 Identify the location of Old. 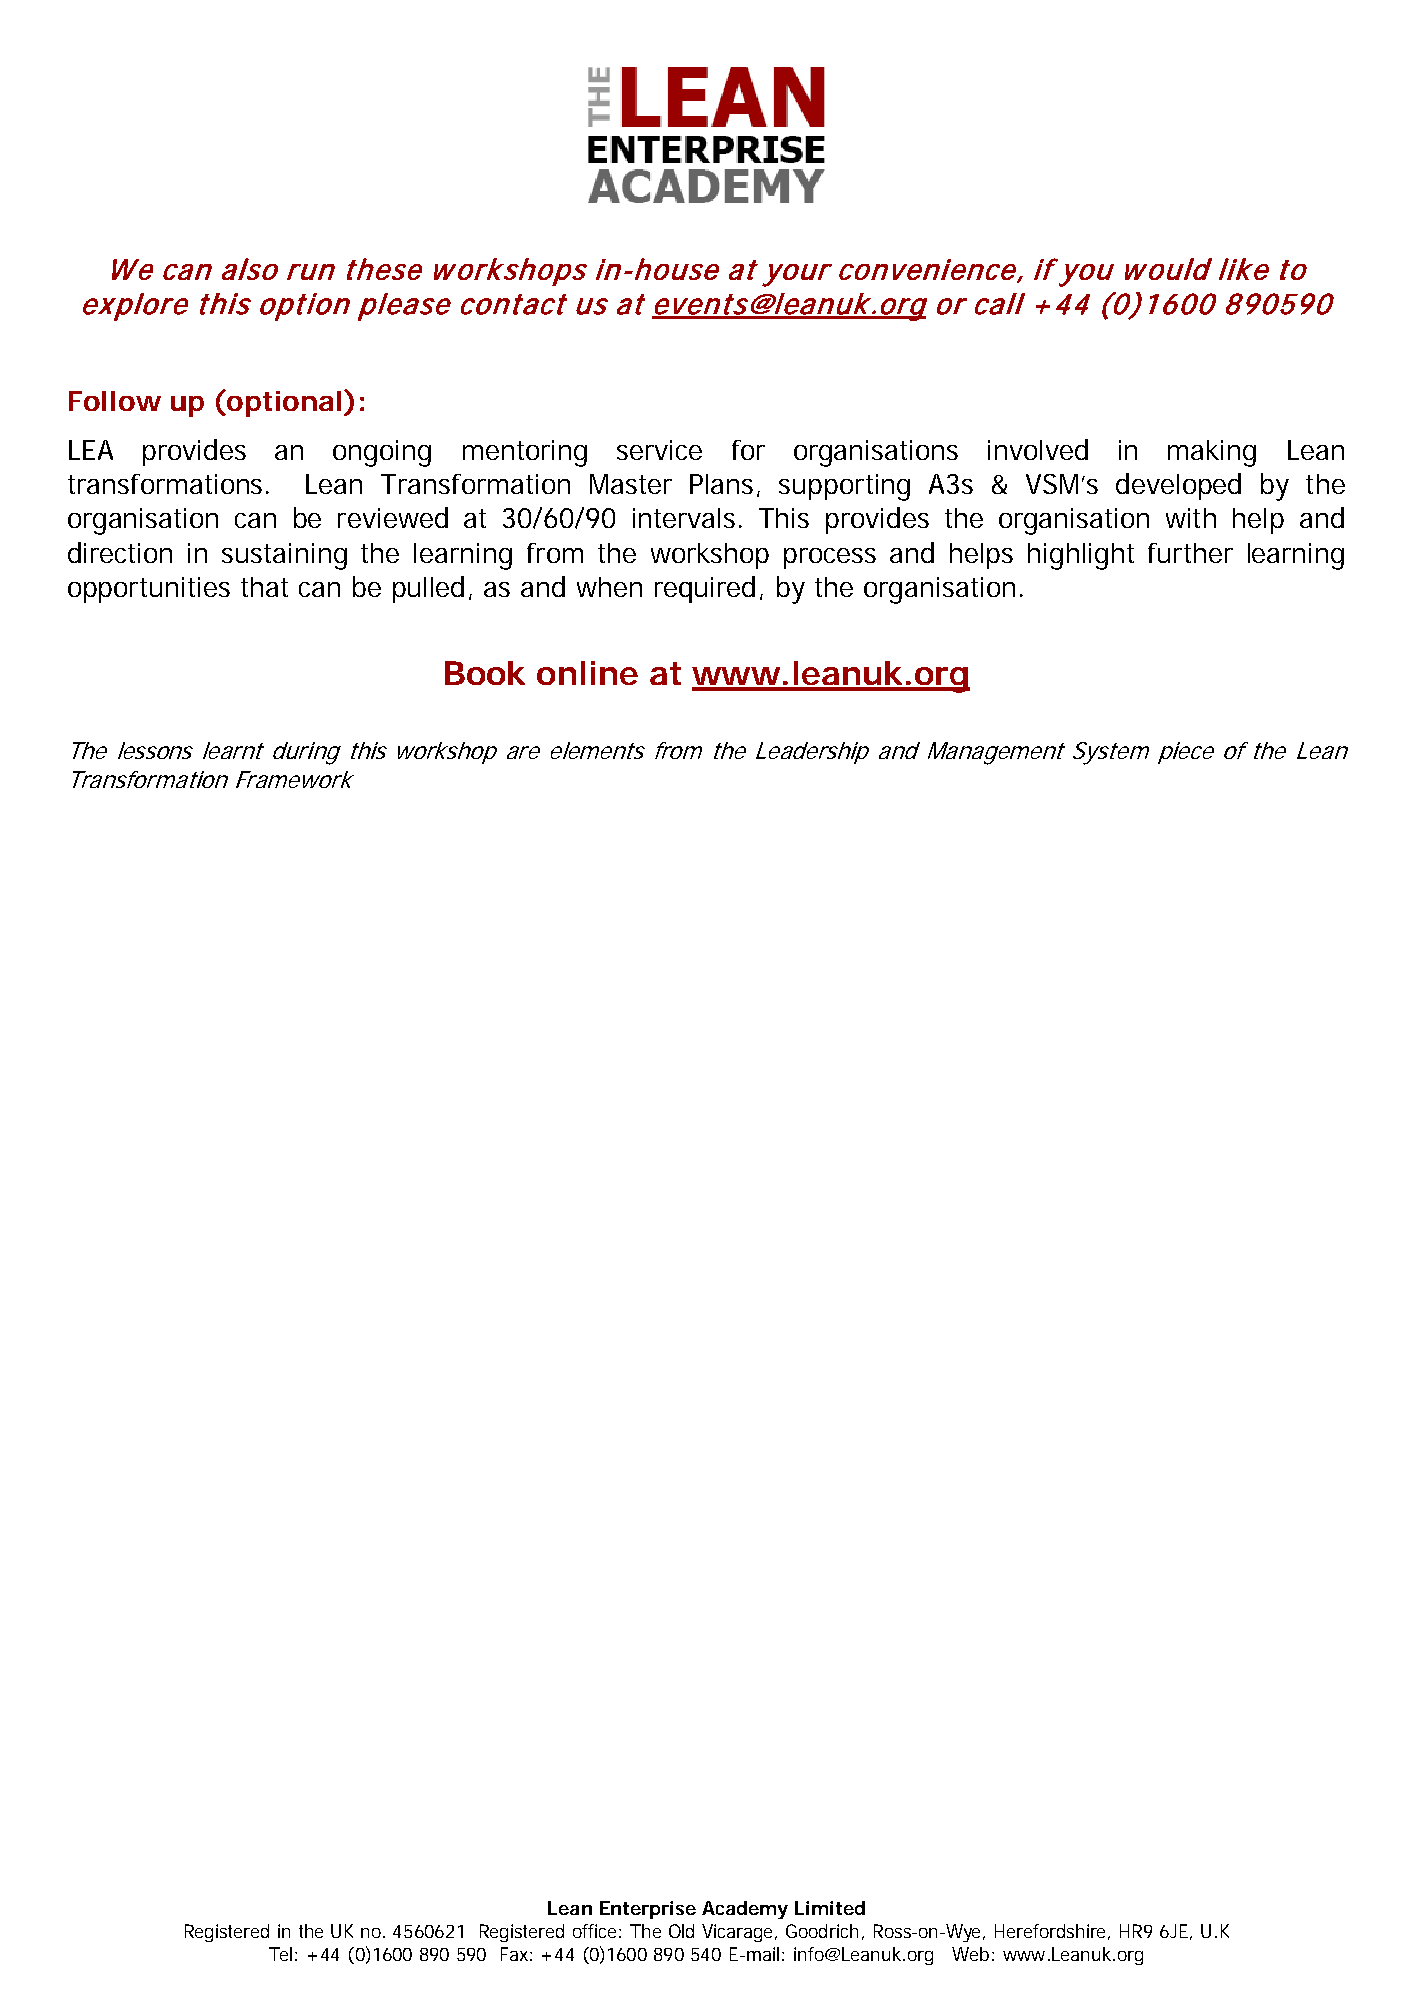
(681, 1931).
